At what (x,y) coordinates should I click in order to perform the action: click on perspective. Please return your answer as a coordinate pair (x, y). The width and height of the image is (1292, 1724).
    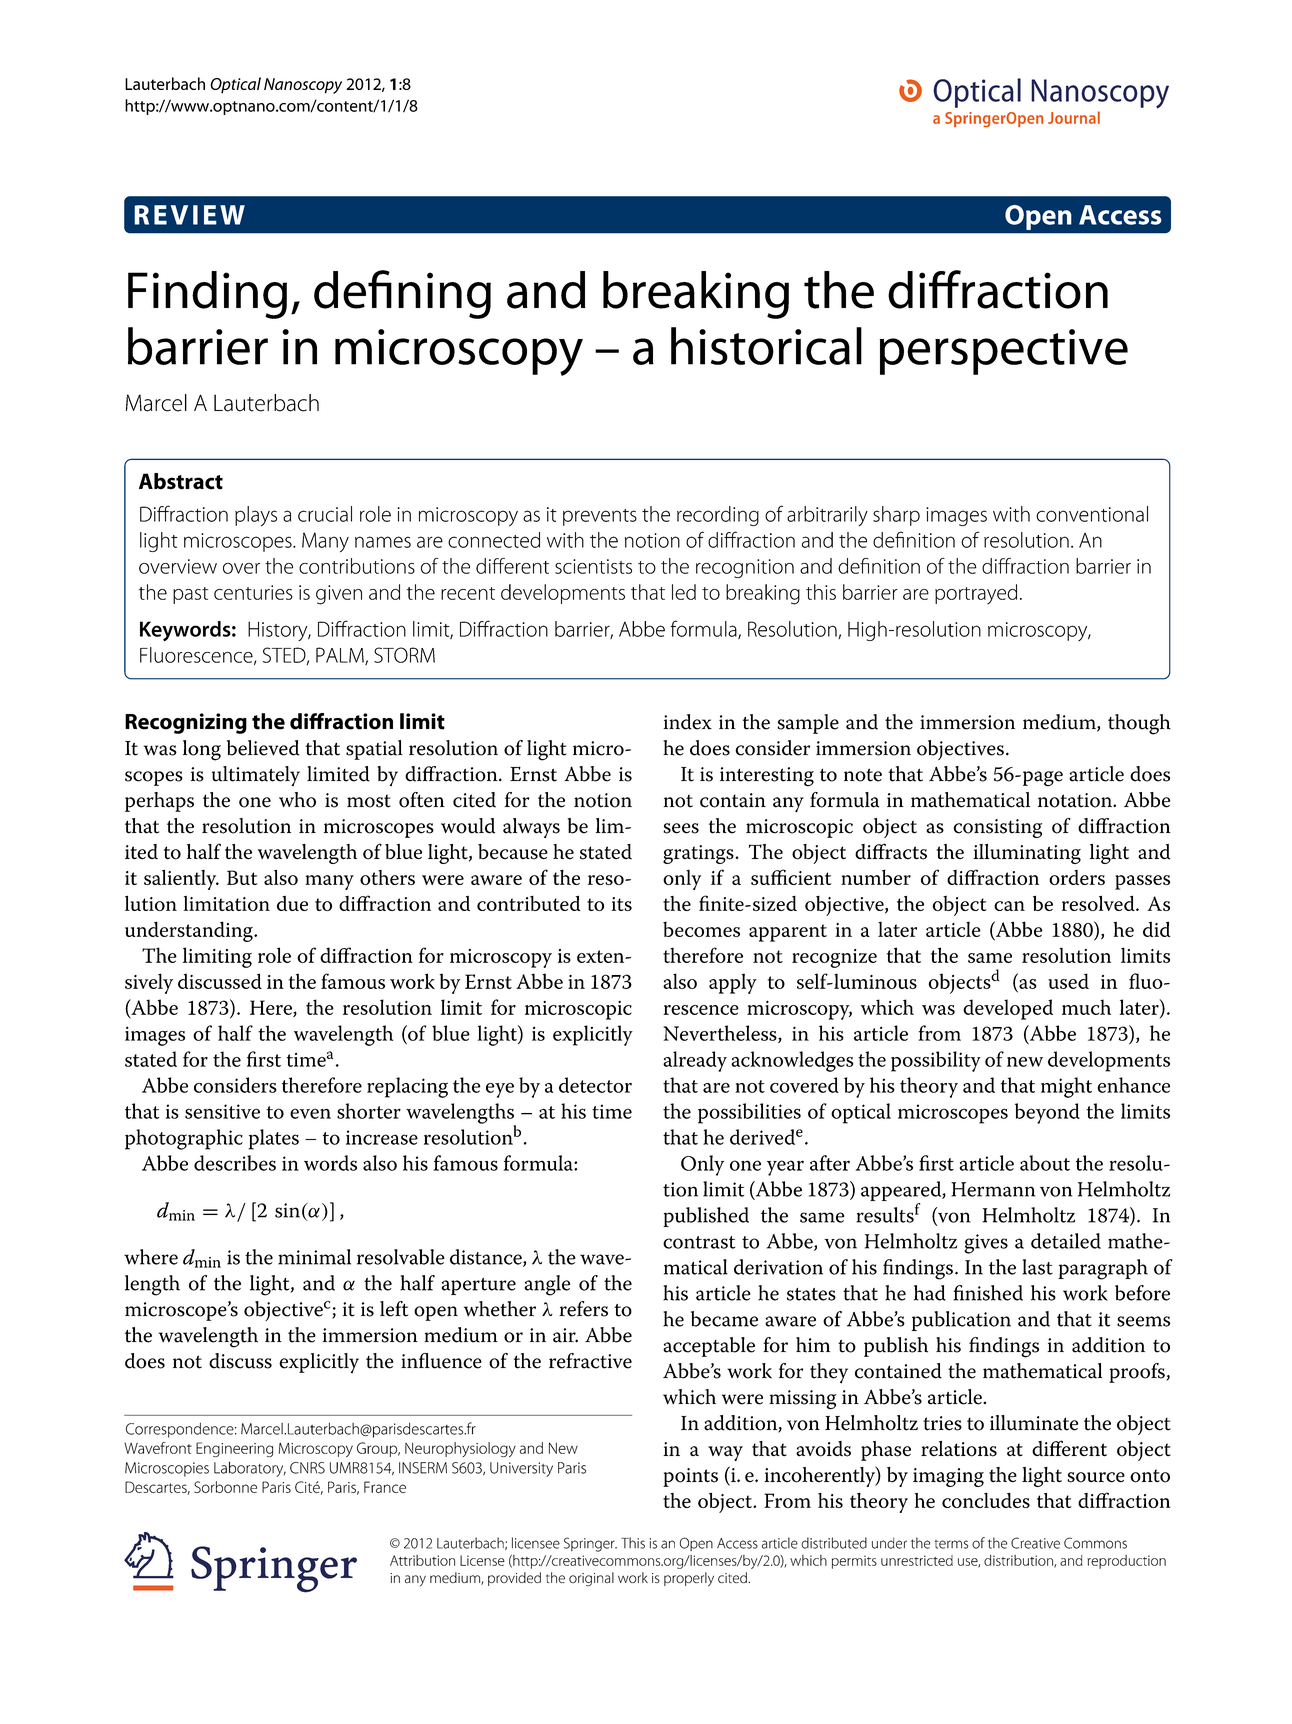
    Looking at the image, I should click on (1004, 352).
